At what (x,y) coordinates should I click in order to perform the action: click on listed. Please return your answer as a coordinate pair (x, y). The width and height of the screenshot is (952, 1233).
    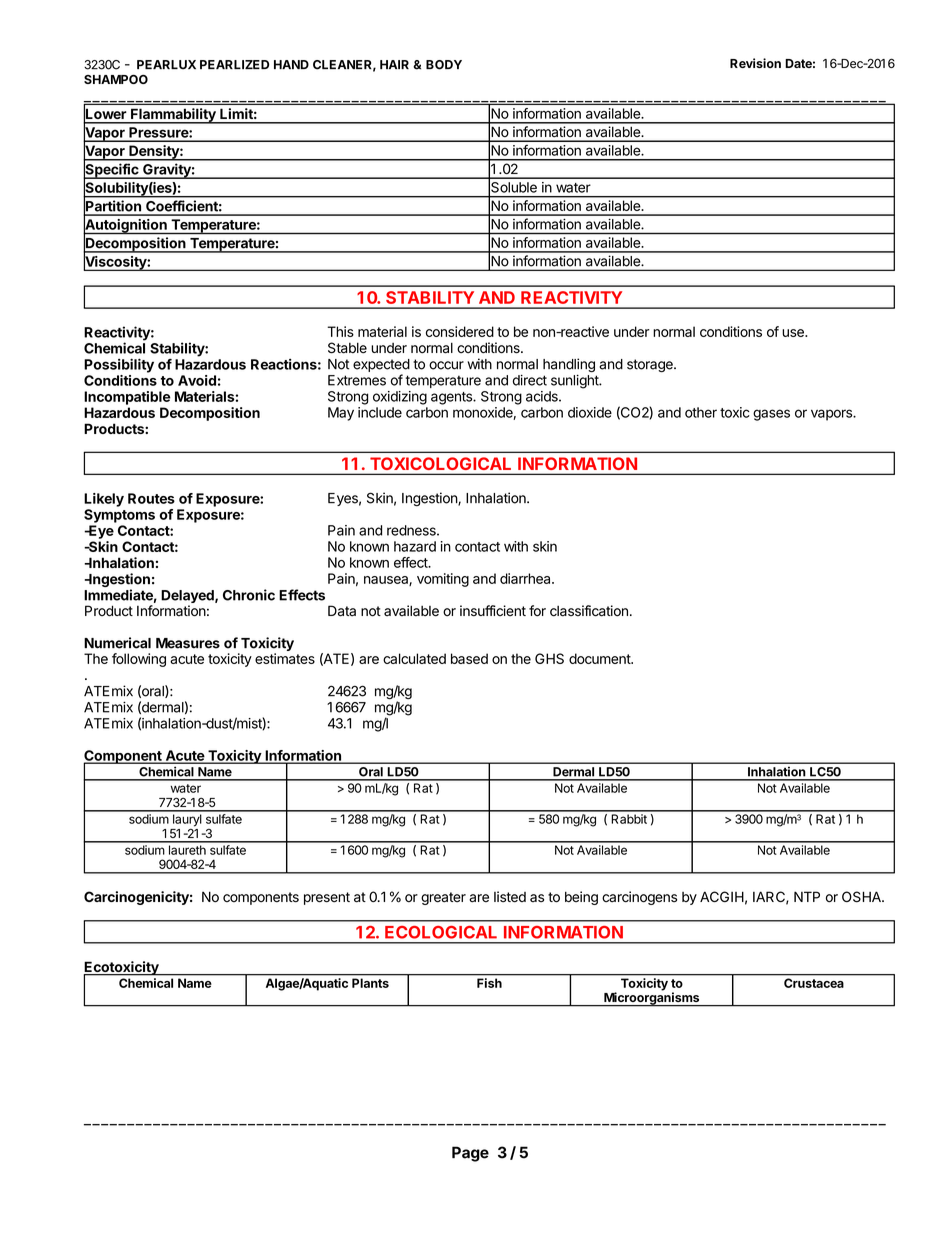
    Looking at the image, I should click on (510, 897).
